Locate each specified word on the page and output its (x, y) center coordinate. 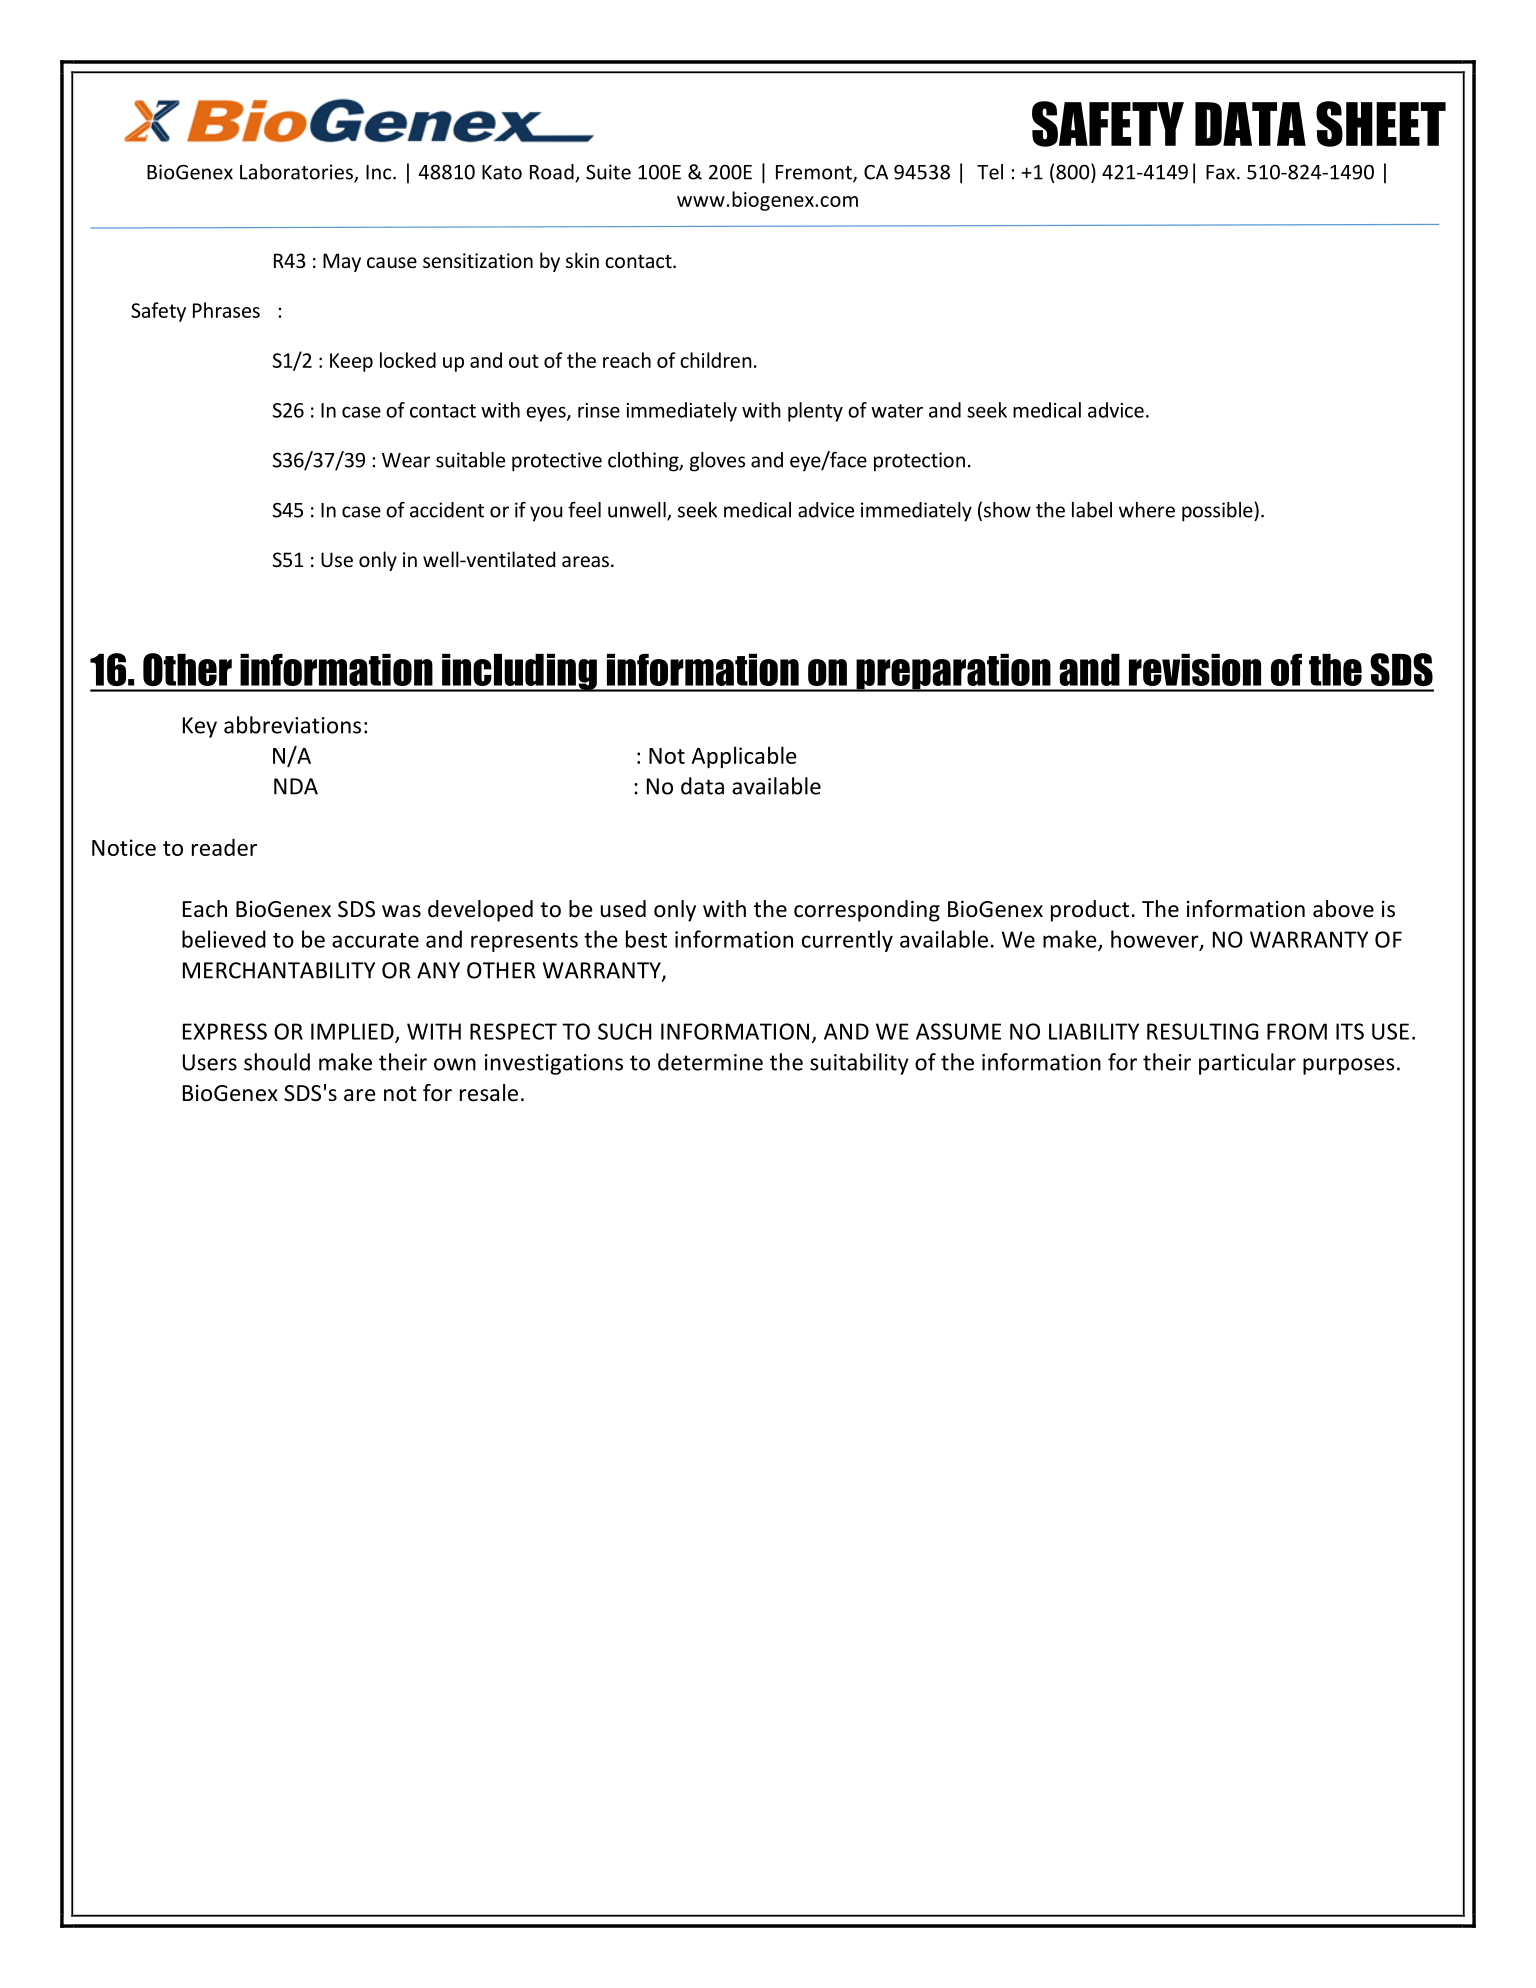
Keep (351, 362)
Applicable (744, 757)
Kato (502, 172)
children (716, 360)
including (519, 673)
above (1343, 909)
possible (1218, 512)
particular (1247, 1064)
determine (710, 1062)
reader (224, 847)
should (277, 1062)
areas (585, 561)
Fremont (815, 173)
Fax (1222, 172)
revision (1195, 670)
